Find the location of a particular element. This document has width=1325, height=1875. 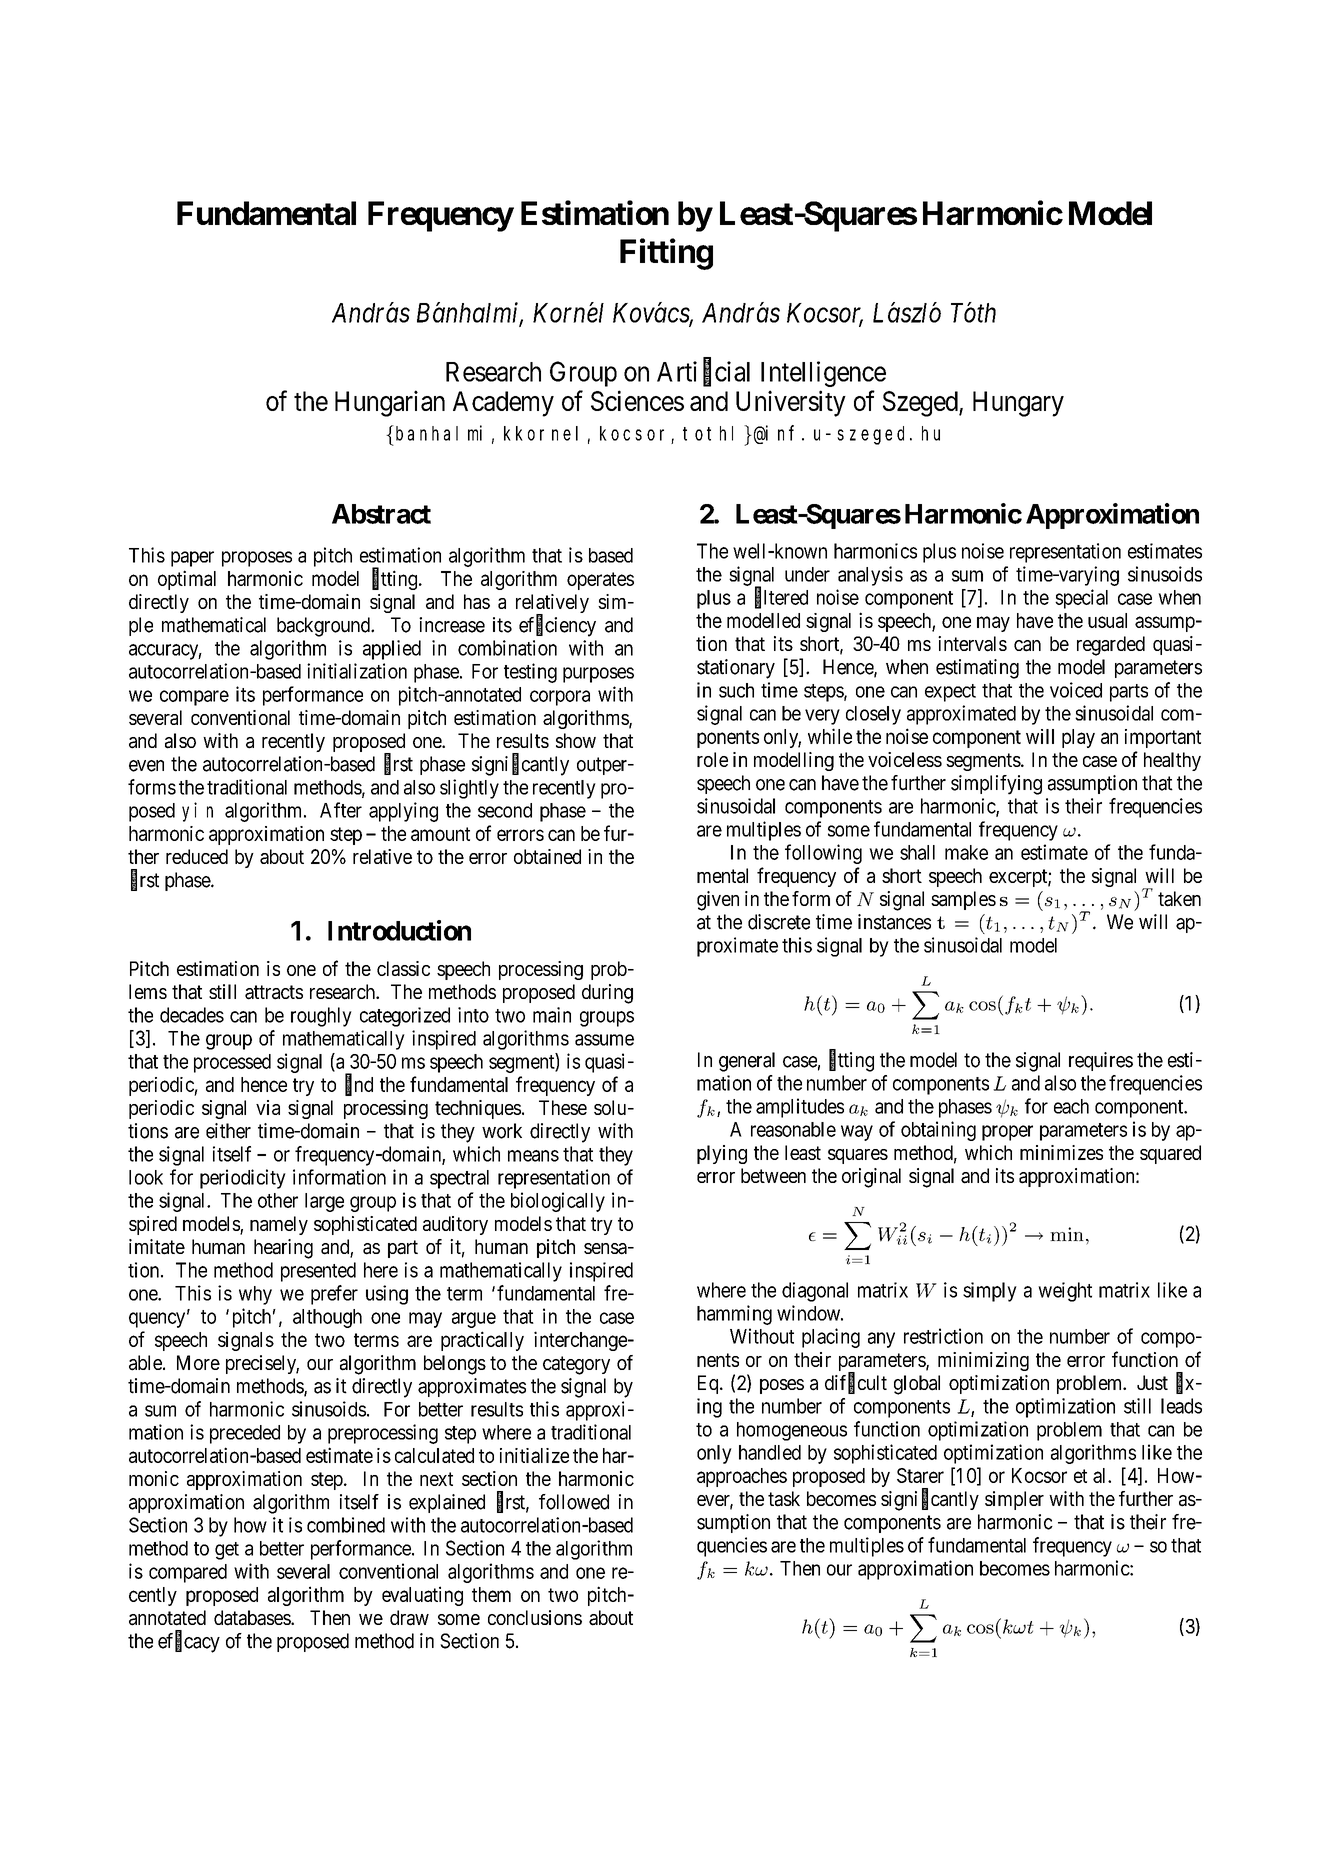

Hungary is located at coordinates (1018, 404).
